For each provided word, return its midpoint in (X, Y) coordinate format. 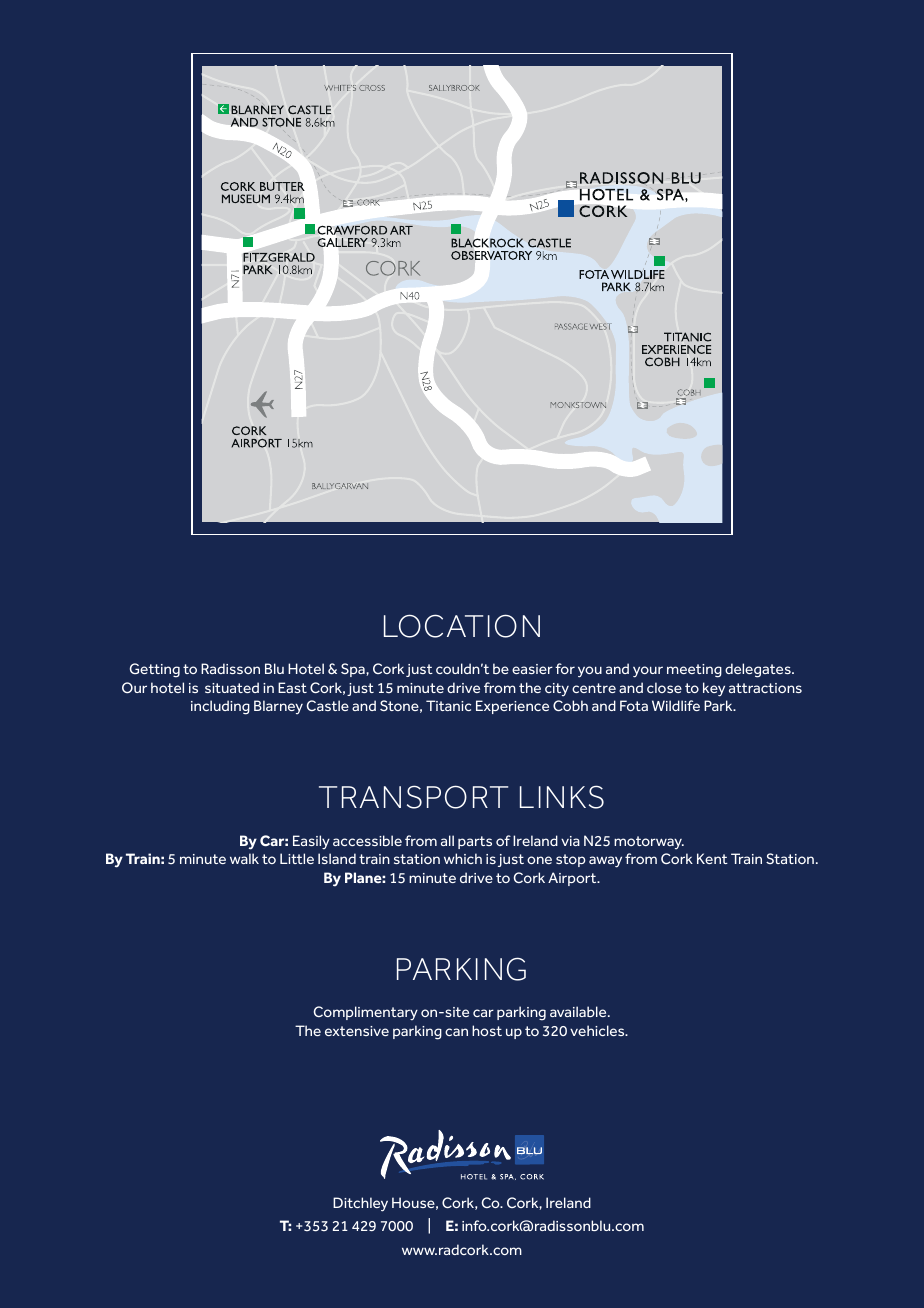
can (456, 1032)
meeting (694, 671)
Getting (155, 670)
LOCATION (462, 626)
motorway (649, 843)
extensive (357, 1031)
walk (244, 858)
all (447, 840)
